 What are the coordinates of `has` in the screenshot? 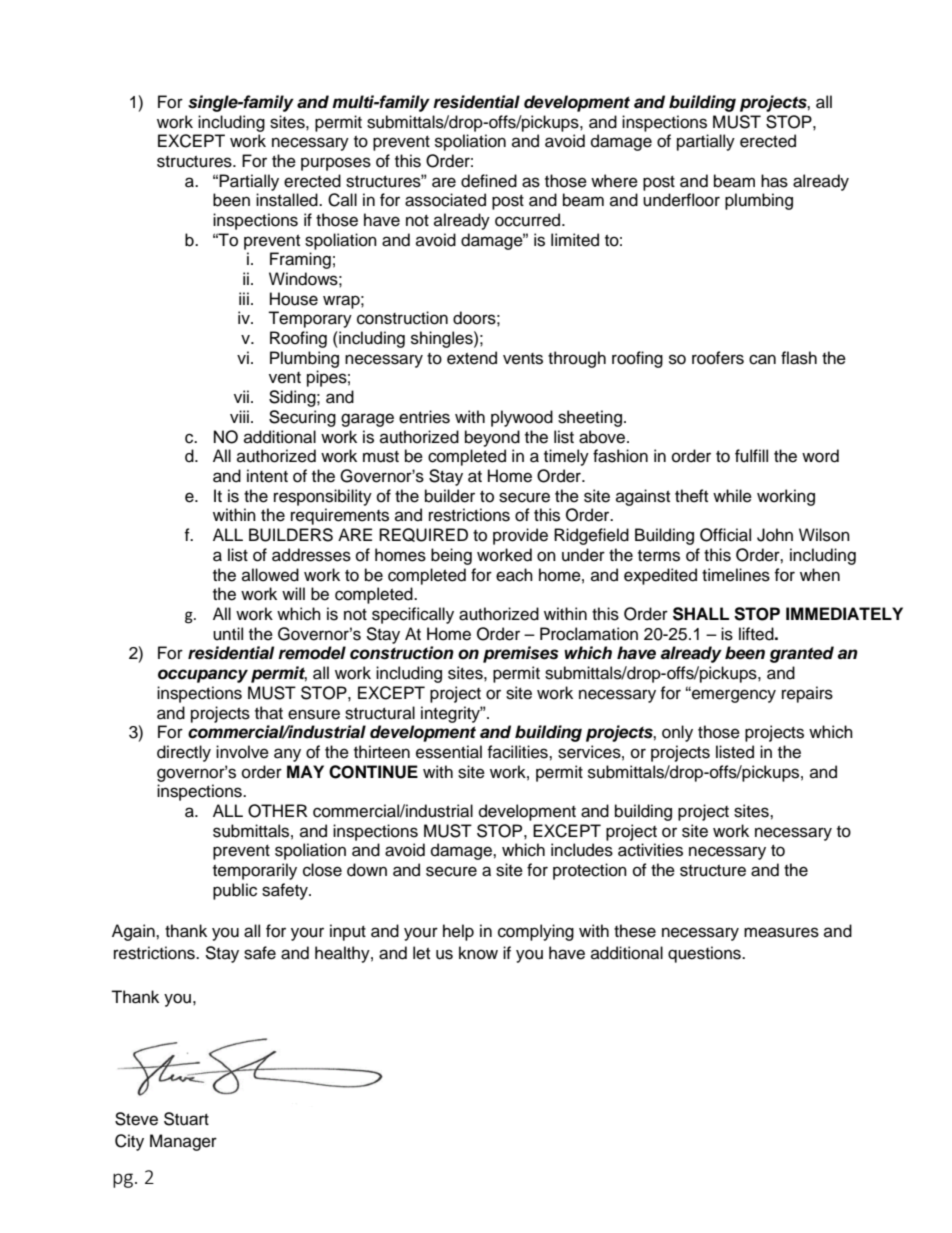 It's located at (774, 181).
